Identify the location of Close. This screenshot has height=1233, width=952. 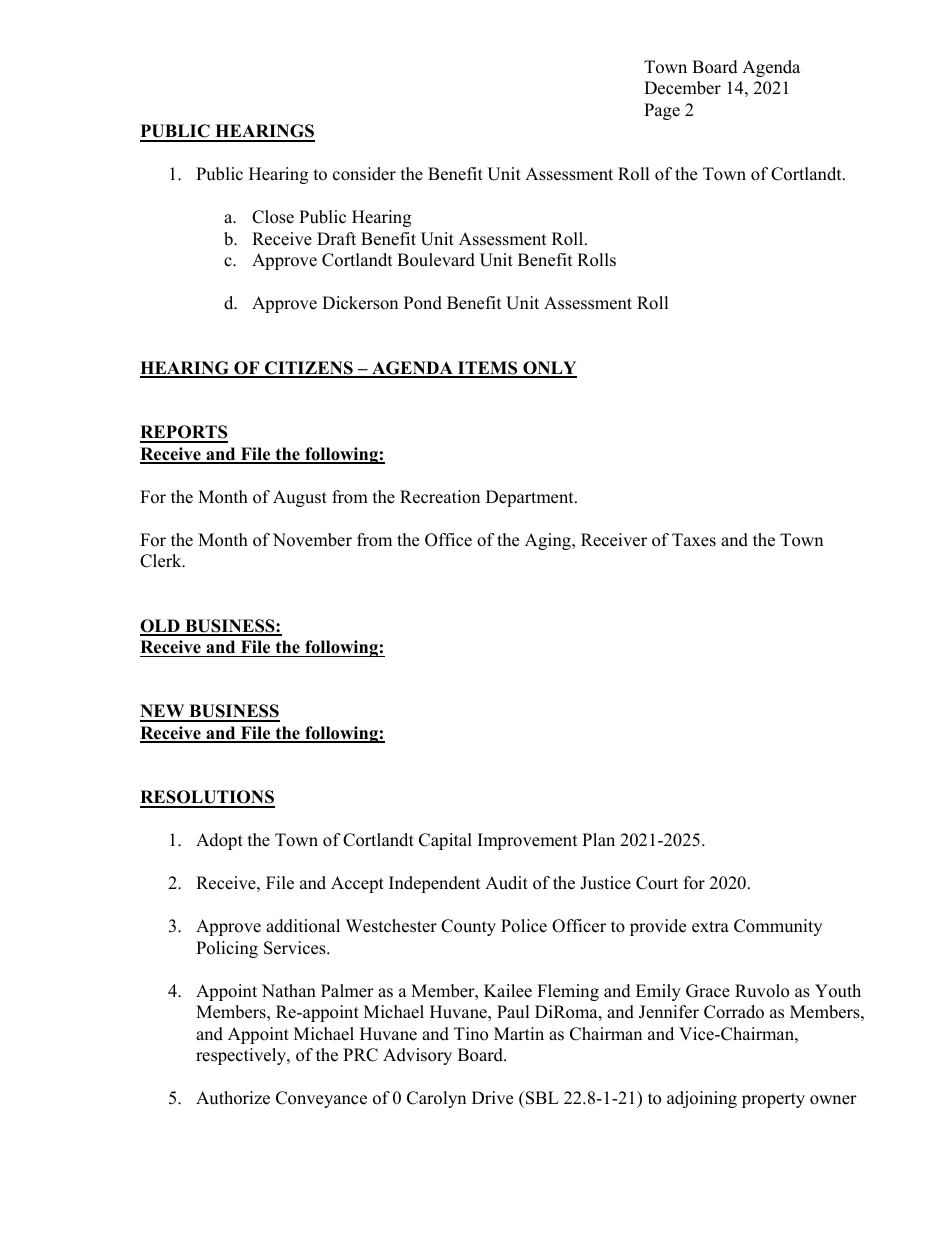
(273, 217).
